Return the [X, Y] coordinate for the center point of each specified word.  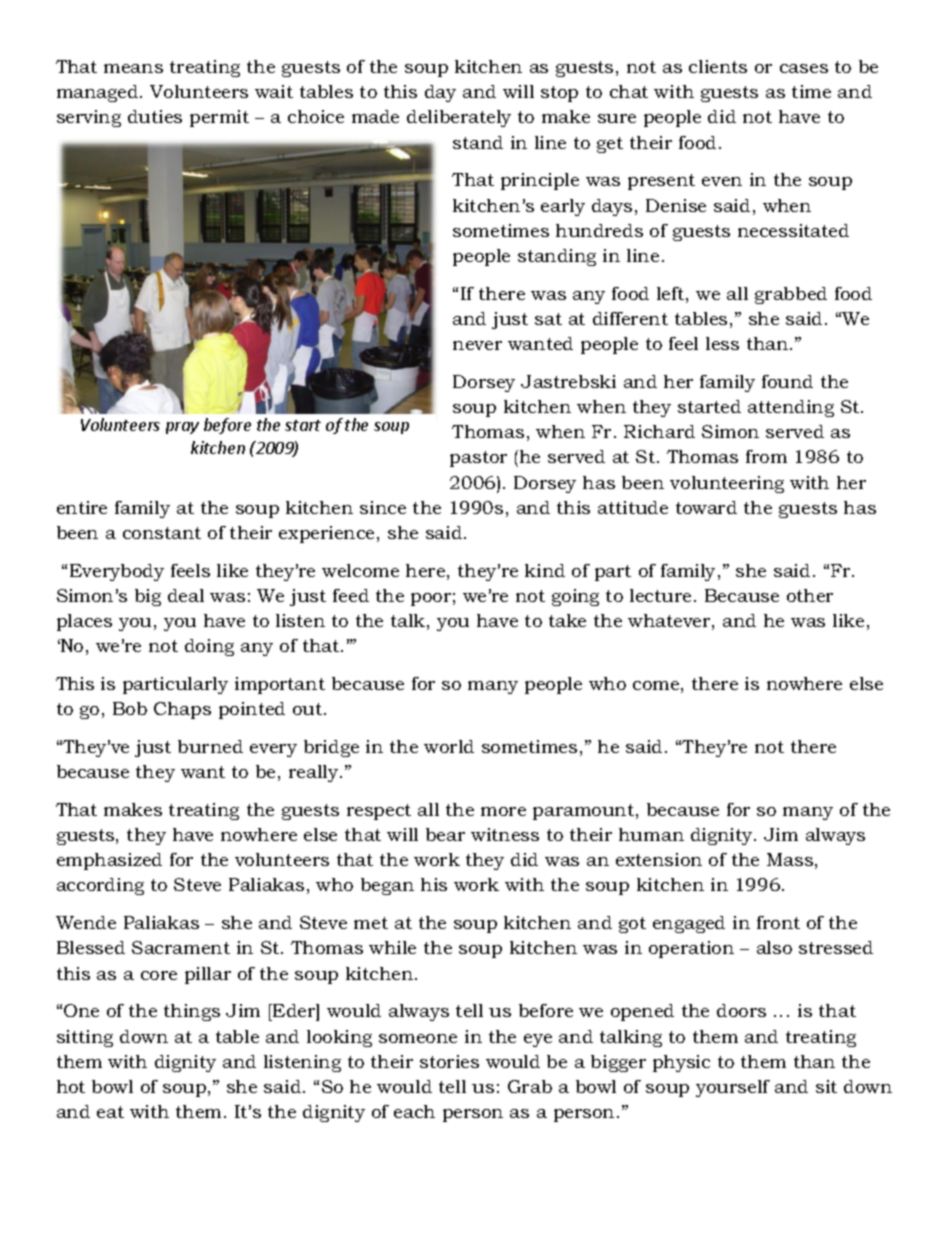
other [810, 595]
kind [545, 570]
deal [186, 595]
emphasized [109, 861]
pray [182, 428]
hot [71, 1086]
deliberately [459, 118]
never [477, 345]
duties [155, 116]
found [787, 381]
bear [445, 834]
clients [718, 66]
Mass [790, 859]
